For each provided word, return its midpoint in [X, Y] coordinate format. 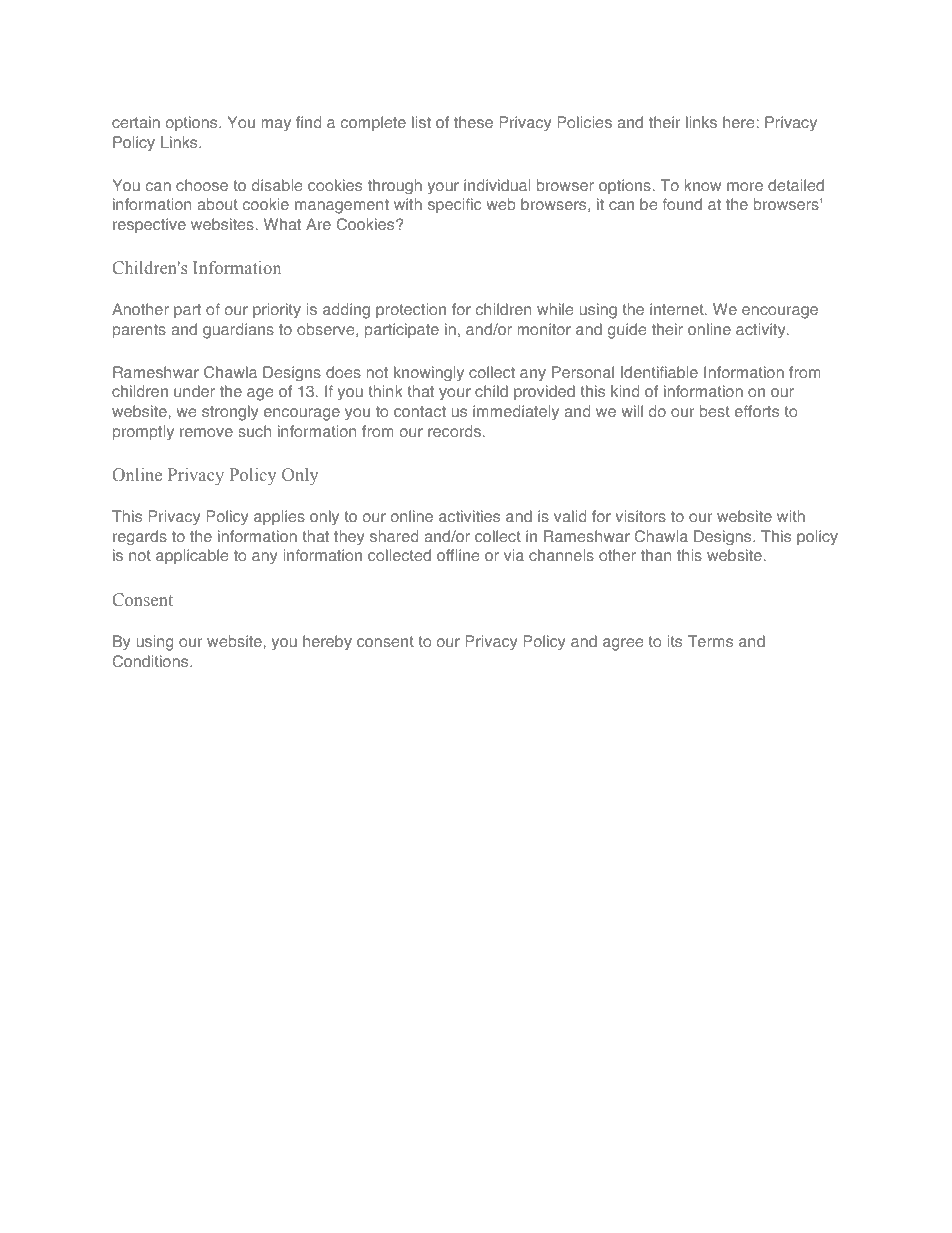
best [715, 411]
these [473, 122]
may [276, 125]
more [745, 186]
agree [623, 644]
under [194, 391]
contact [420, 411]
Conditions [151, 661]
